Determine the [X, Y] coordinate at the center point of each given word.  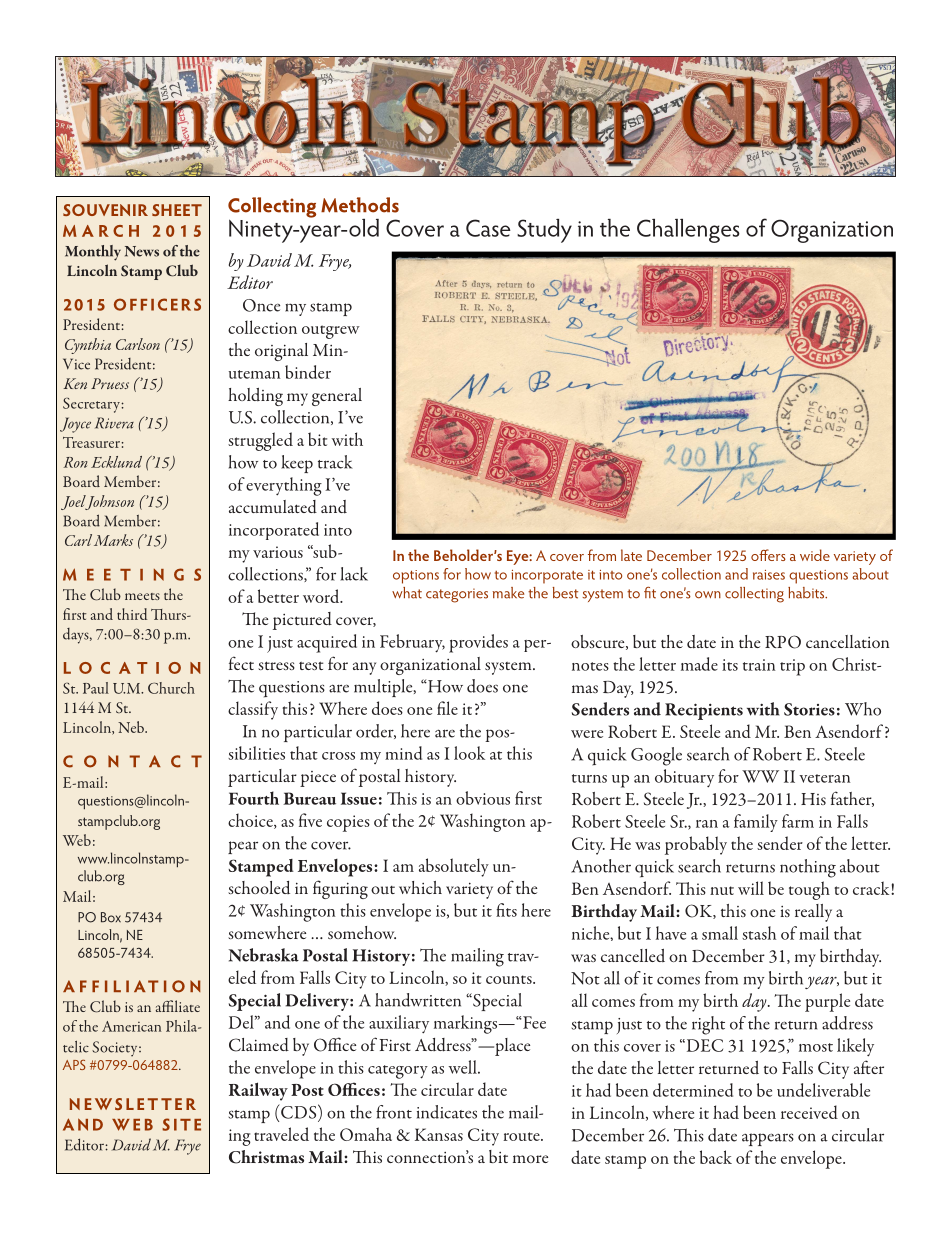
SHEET [177, 210]
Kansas [439, 1134]
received [809, 1112]
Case [488, 228]
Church [171, 688]
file [447, 708]
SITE [181, 1124]
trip [792, 667]
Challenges [688, 231]
